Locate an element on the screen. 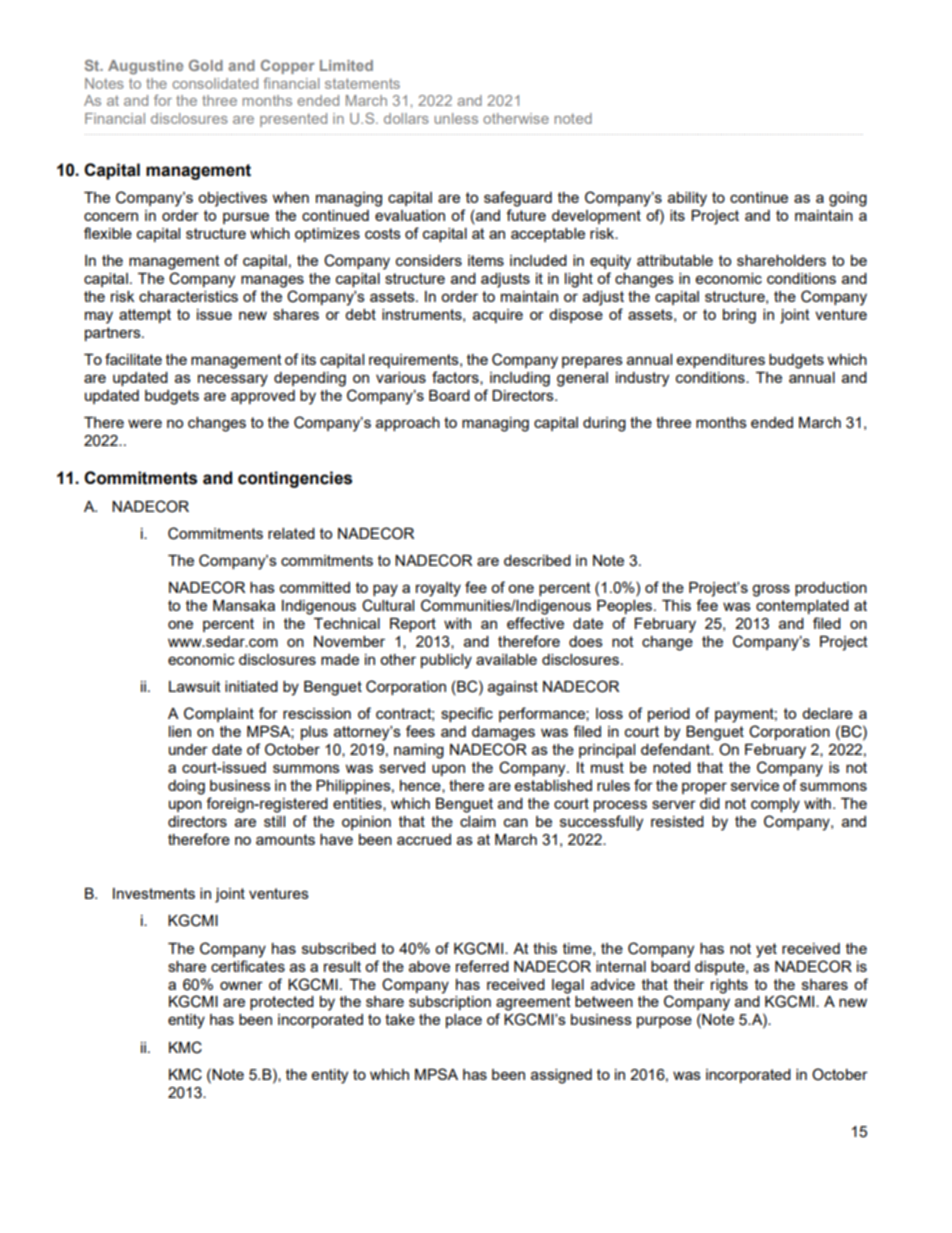  attempt is located at coordinates (145, 316).
